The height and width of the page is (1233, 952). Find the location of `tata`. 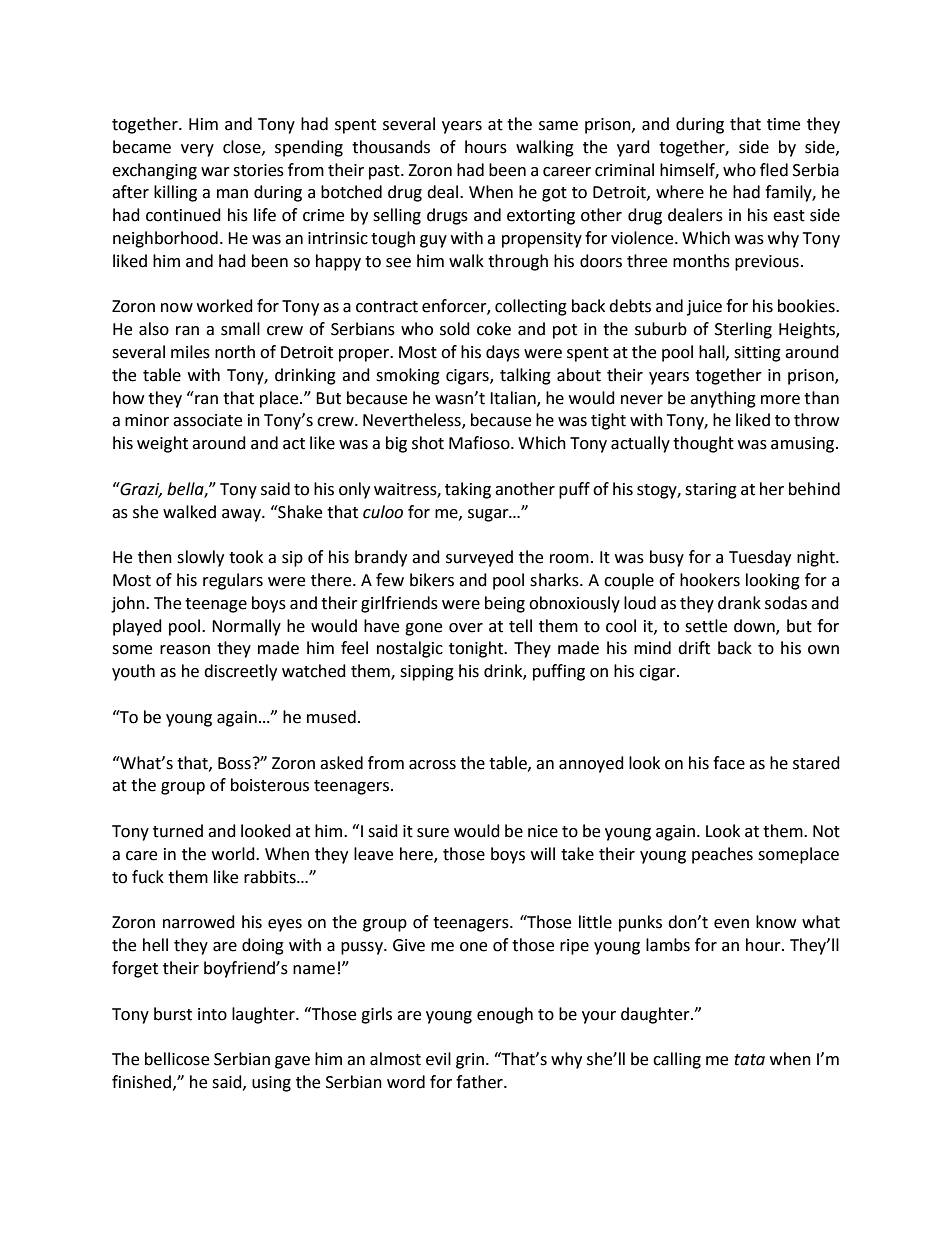

tata is located at coordinates (749, 1060).
